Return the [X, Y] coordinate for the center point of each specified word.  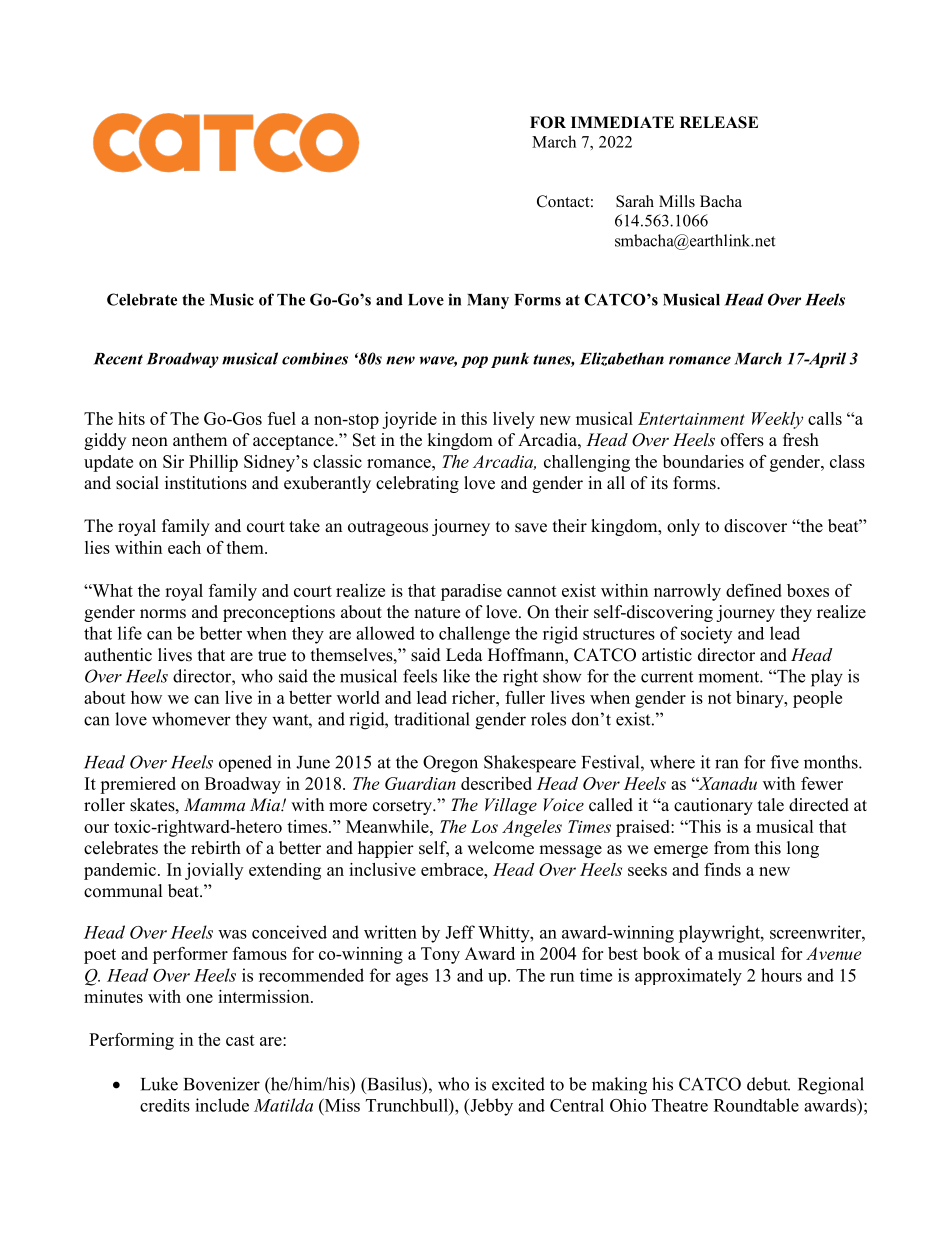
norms [163, 614]
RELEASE [719, 122]
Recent [118, 359]
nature [437, 613]
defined [754, 590]
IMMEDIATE [622, 122]
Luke [159, 1084]
